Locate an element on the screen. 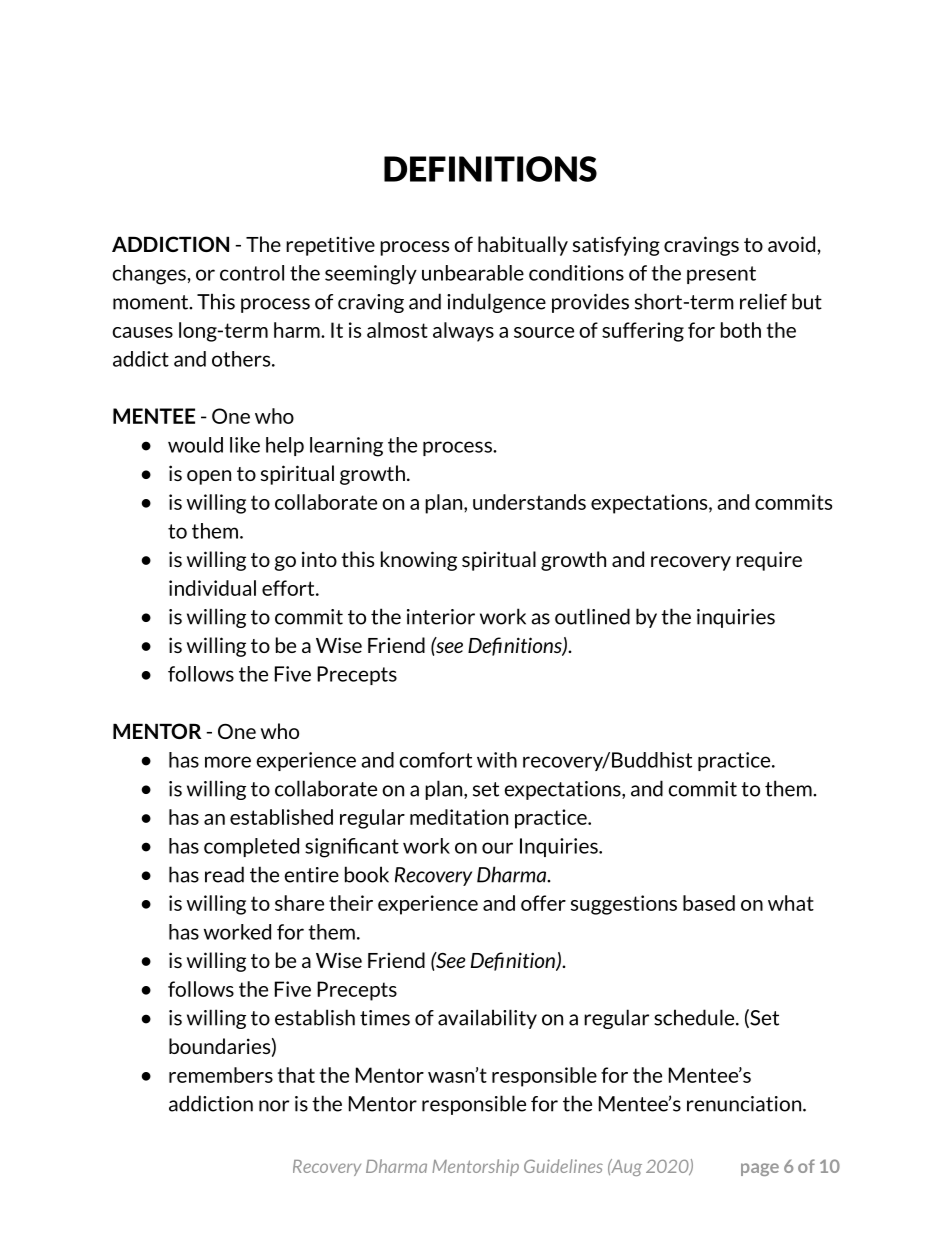  unbearable is located at coordinates (473, 273).
